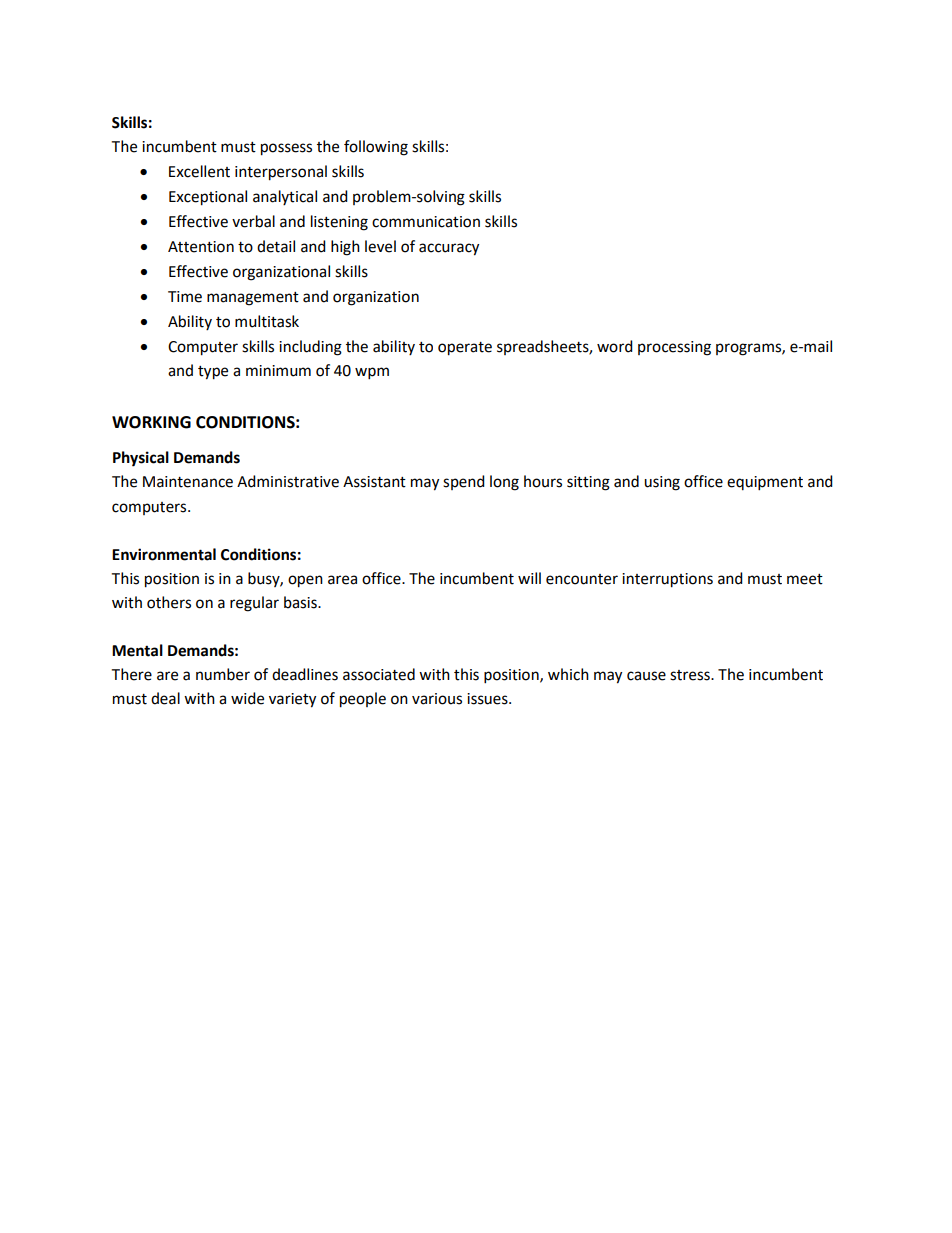 The image size is (952, 1233). Describe the element at coordinates (667, 580) in the screenshot. I see `interruptions` at that location.
